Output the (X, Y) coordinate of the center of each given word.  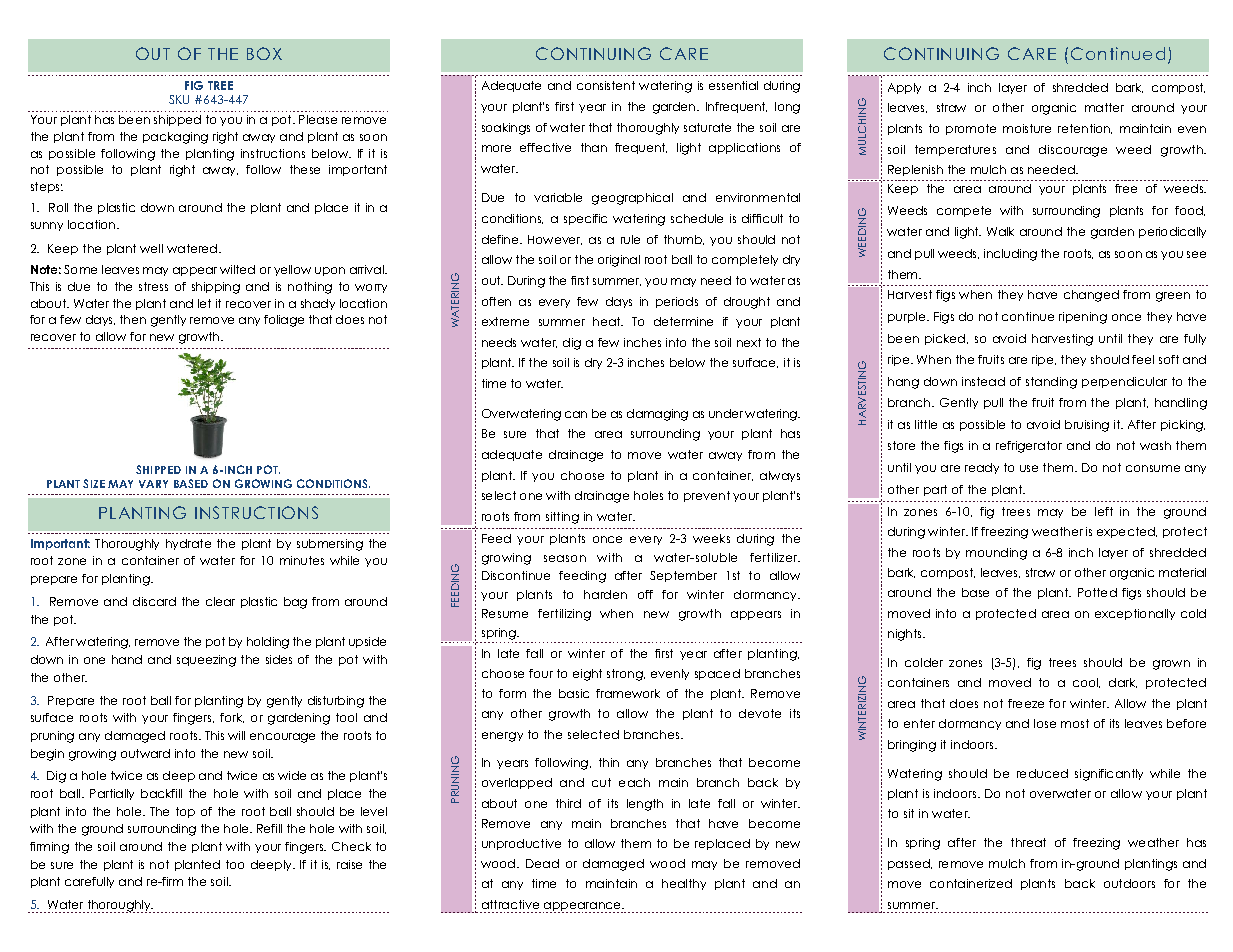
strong (626, 675)
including (1010, 255)
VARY (153, 484)
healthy (684, 884)
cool (1086, 683)
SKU (179, 99)
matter (1104, 107)
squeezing (206, 661)
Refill (269, 828)
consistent (606, 85)
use (1029, 468)
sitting (562, 518)
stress (153, 286)
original (619, 261)
